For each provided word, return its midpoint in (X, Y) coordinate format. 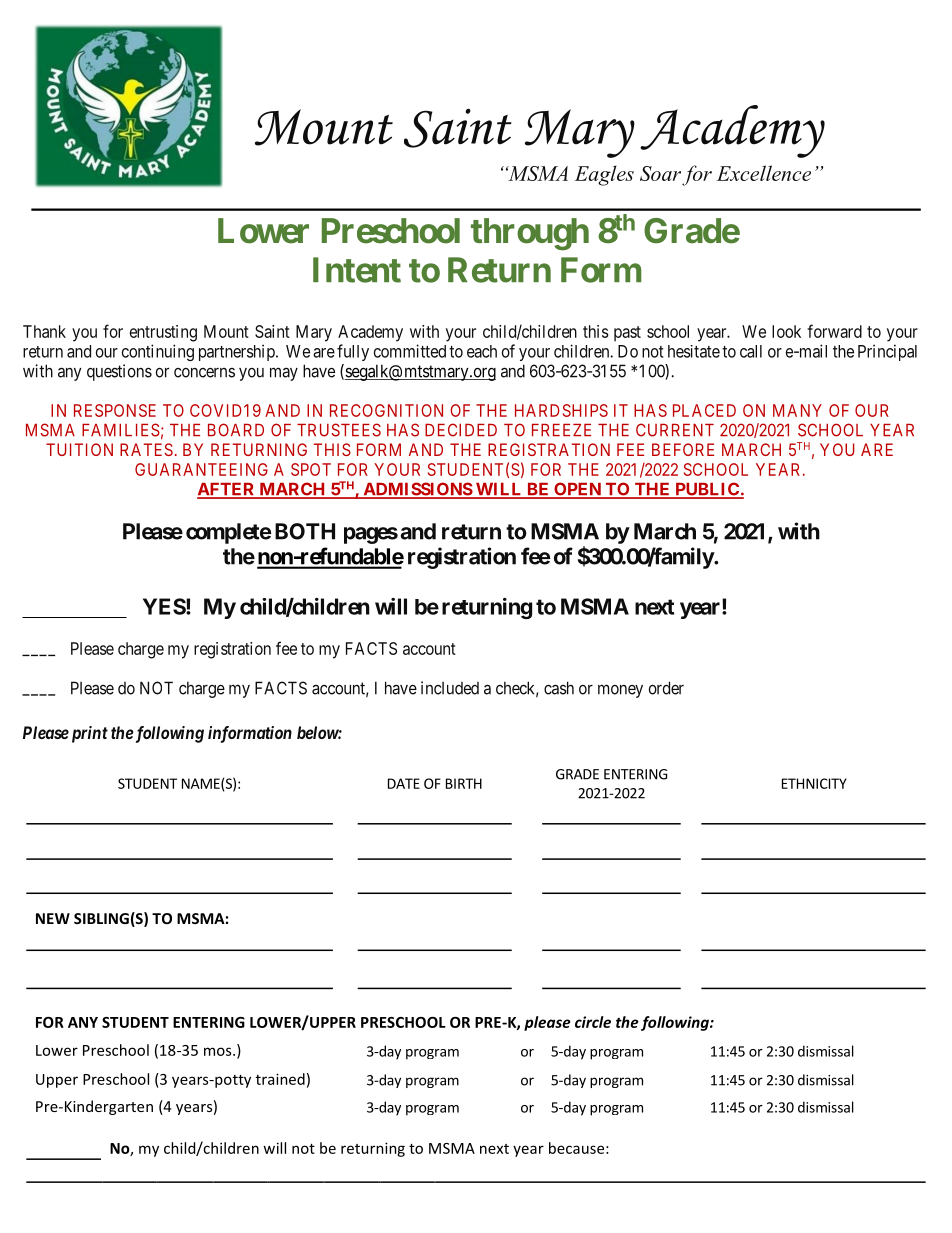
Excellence (764, 173)
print (88, 734)
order (666, 688)
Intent (357, 270)
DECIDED (461, 430)
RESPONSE (115, 410)
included (450, 688)
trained (280, 1079)
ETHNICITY (814, 783)
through (530, 234)
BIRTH (464, 783)
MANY (797, 410)
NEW (53, 918)
